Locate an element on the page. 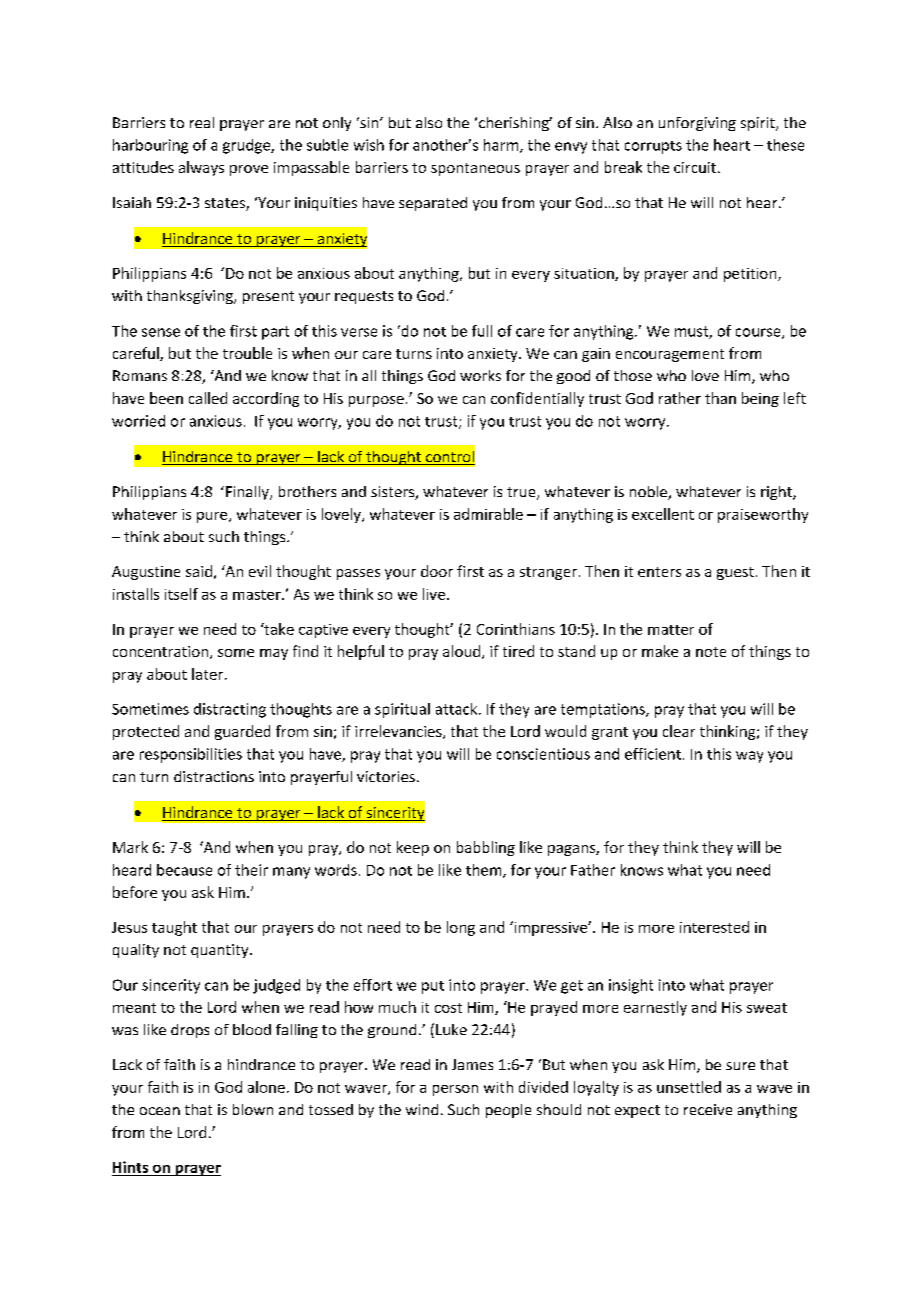 This image has width=924, height=1308. called is located at coordinates (208, 398).
